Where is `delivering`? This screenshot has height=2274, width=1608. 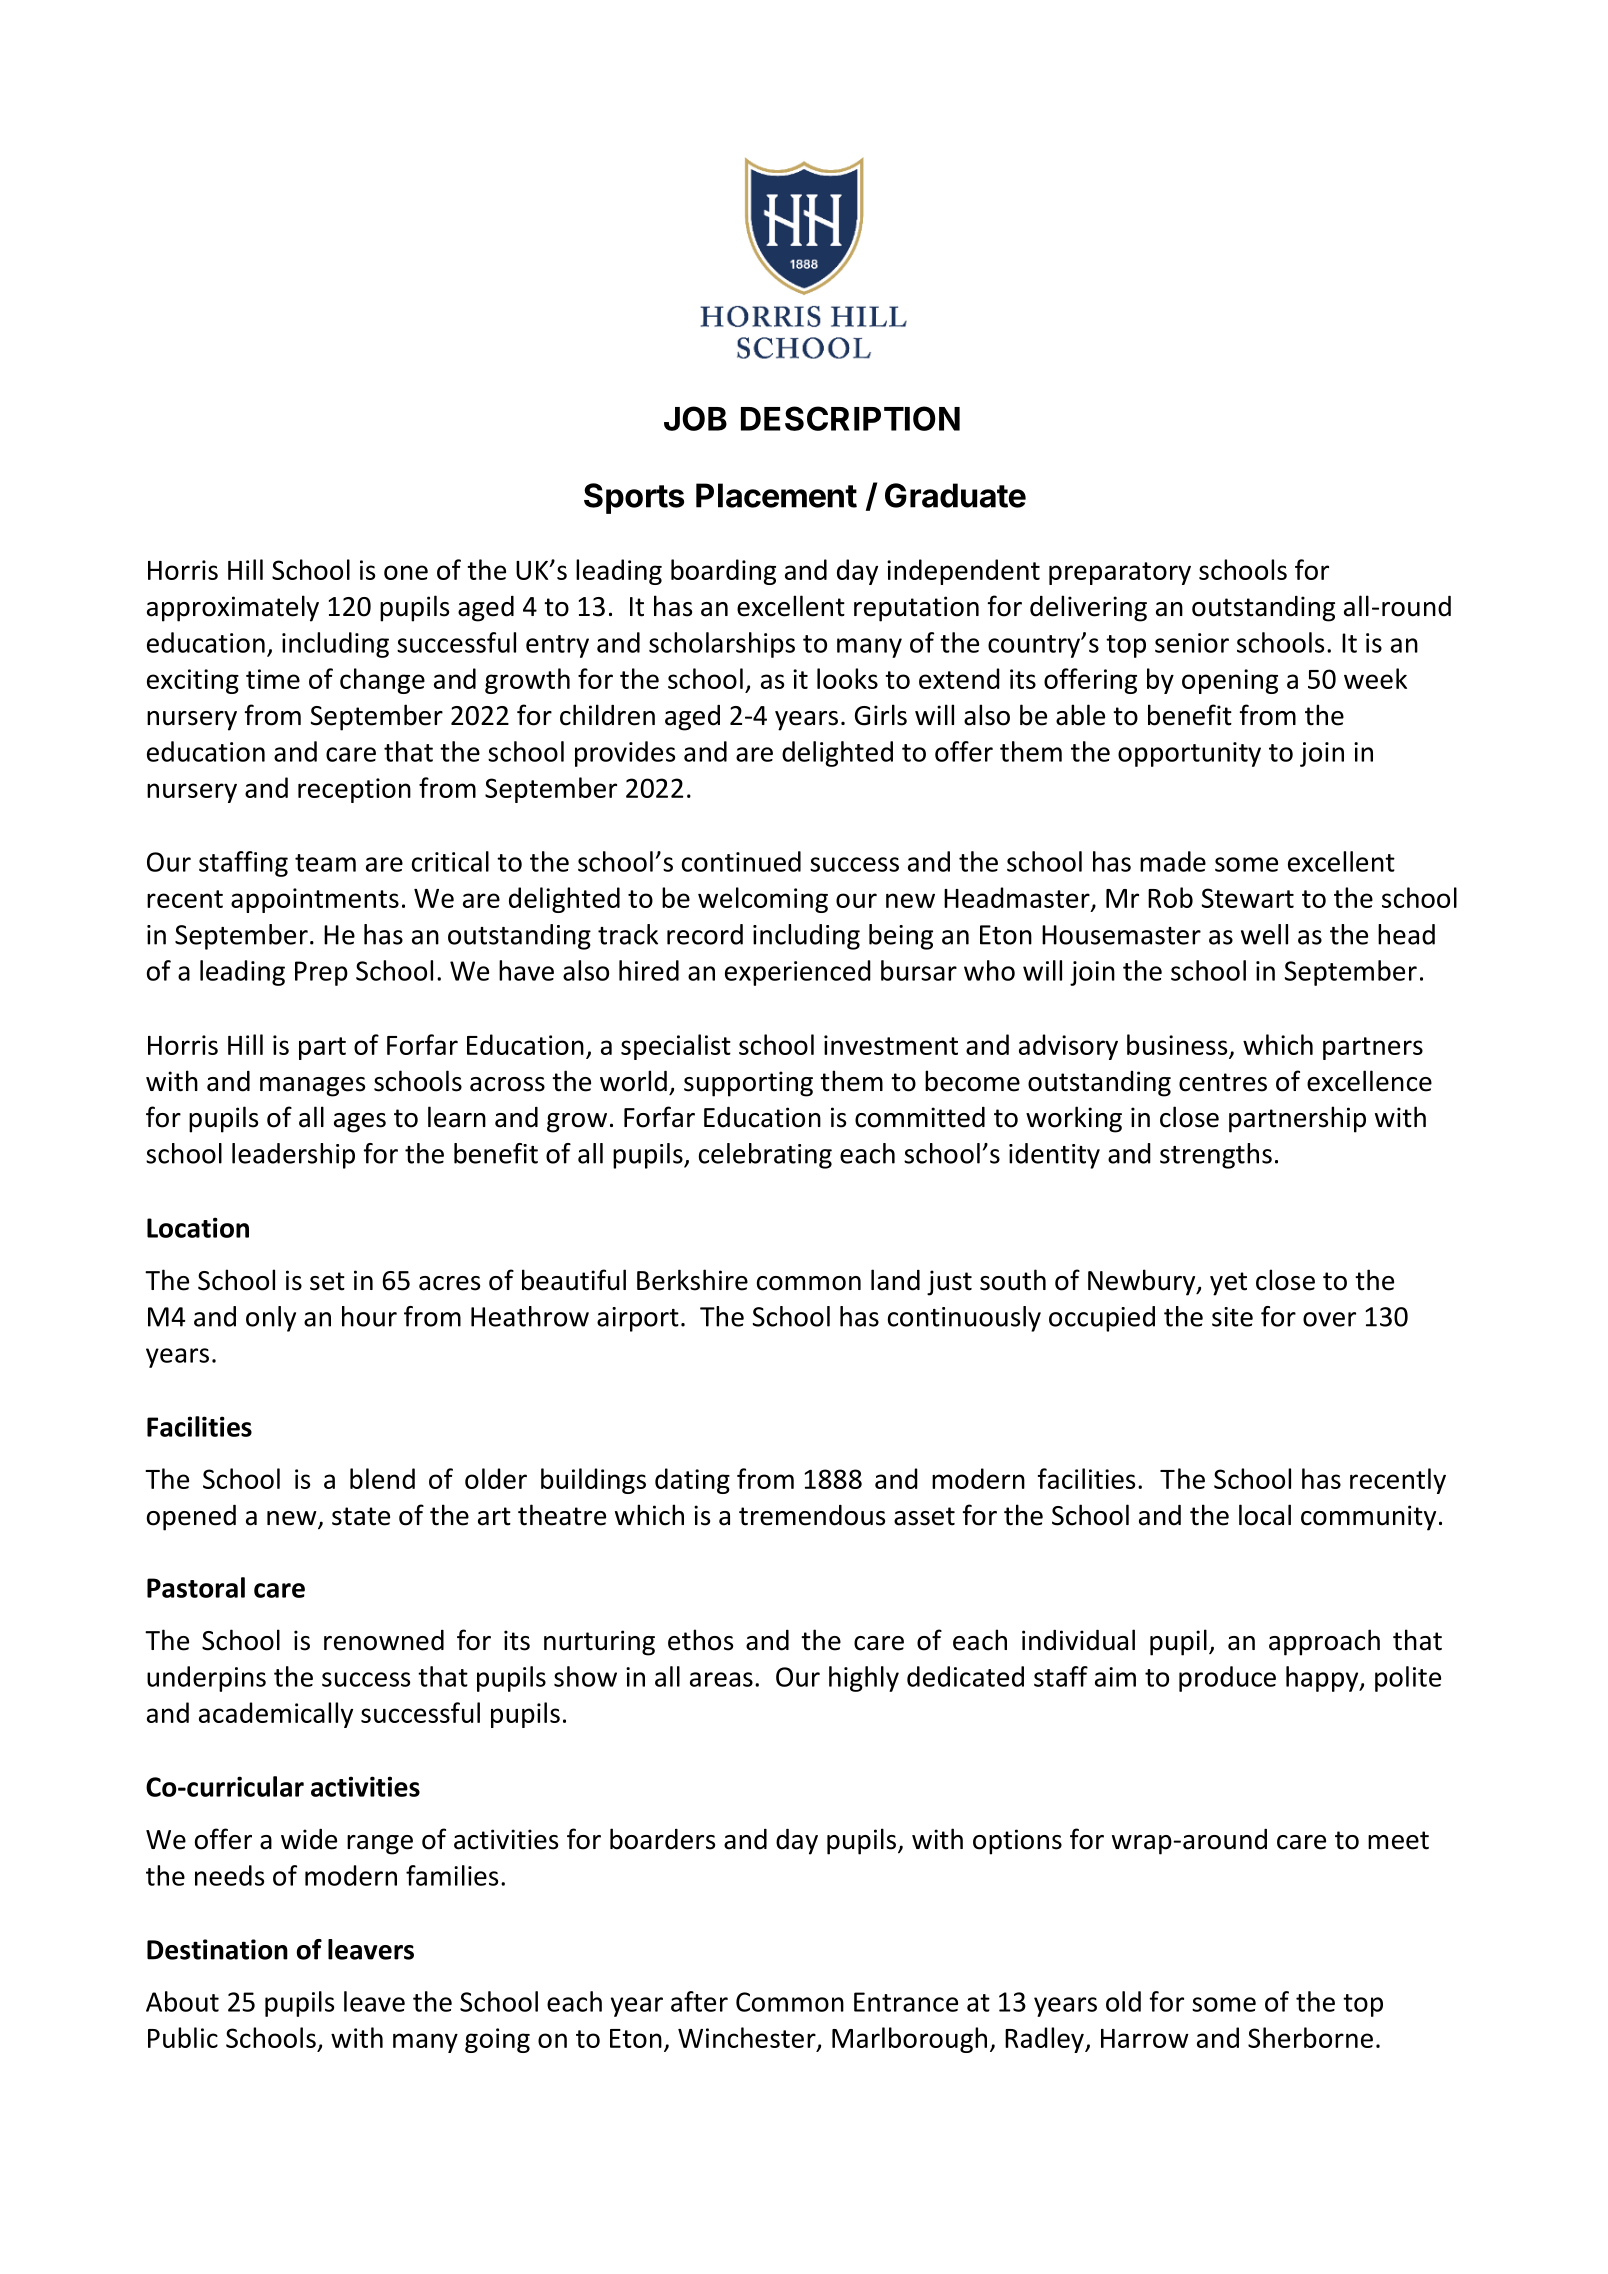 delivering is located at coordinates (1088, 608).
